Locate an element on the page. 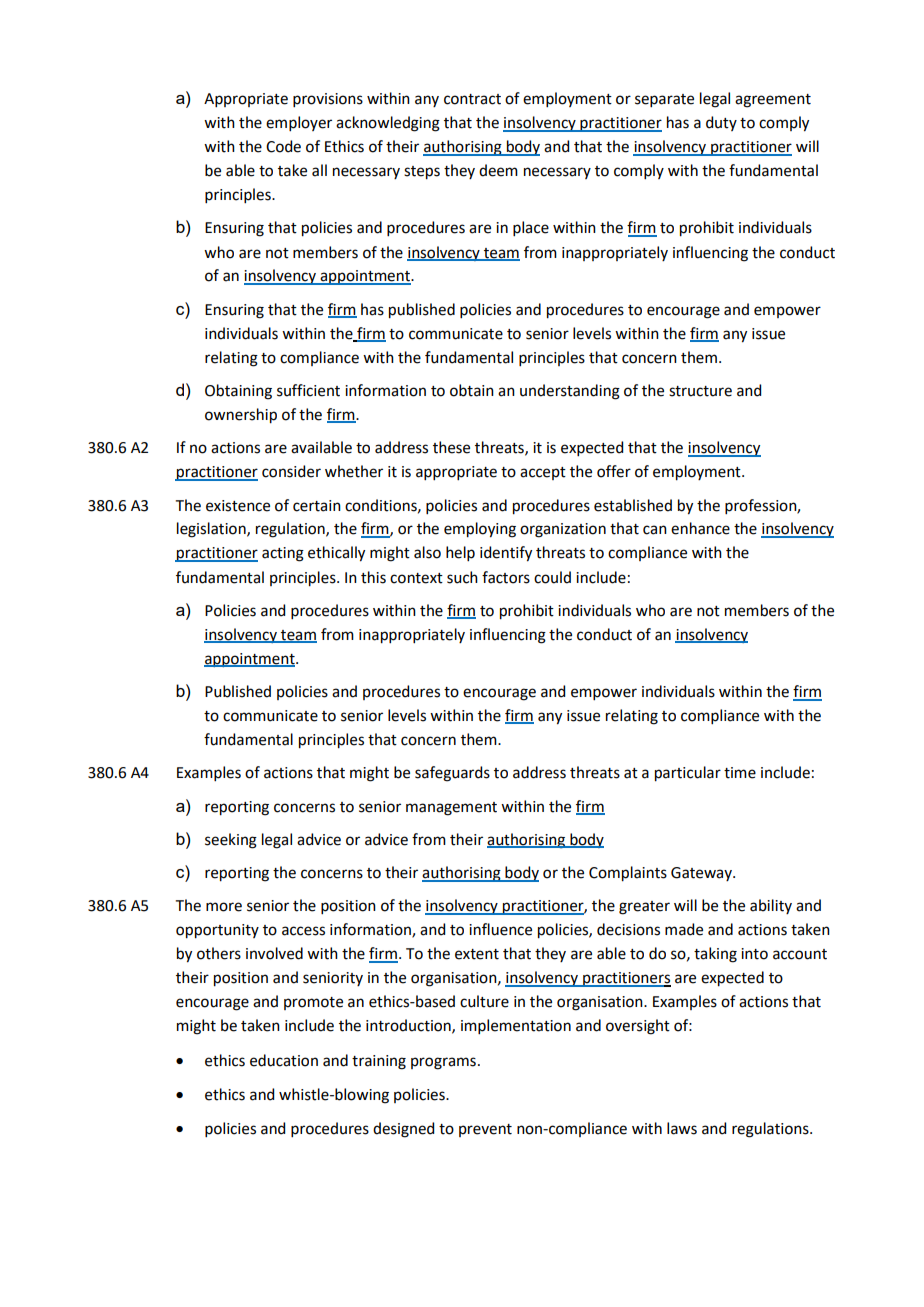 The image size is (924, 1307). employer is located at coordinates (299, 123).
